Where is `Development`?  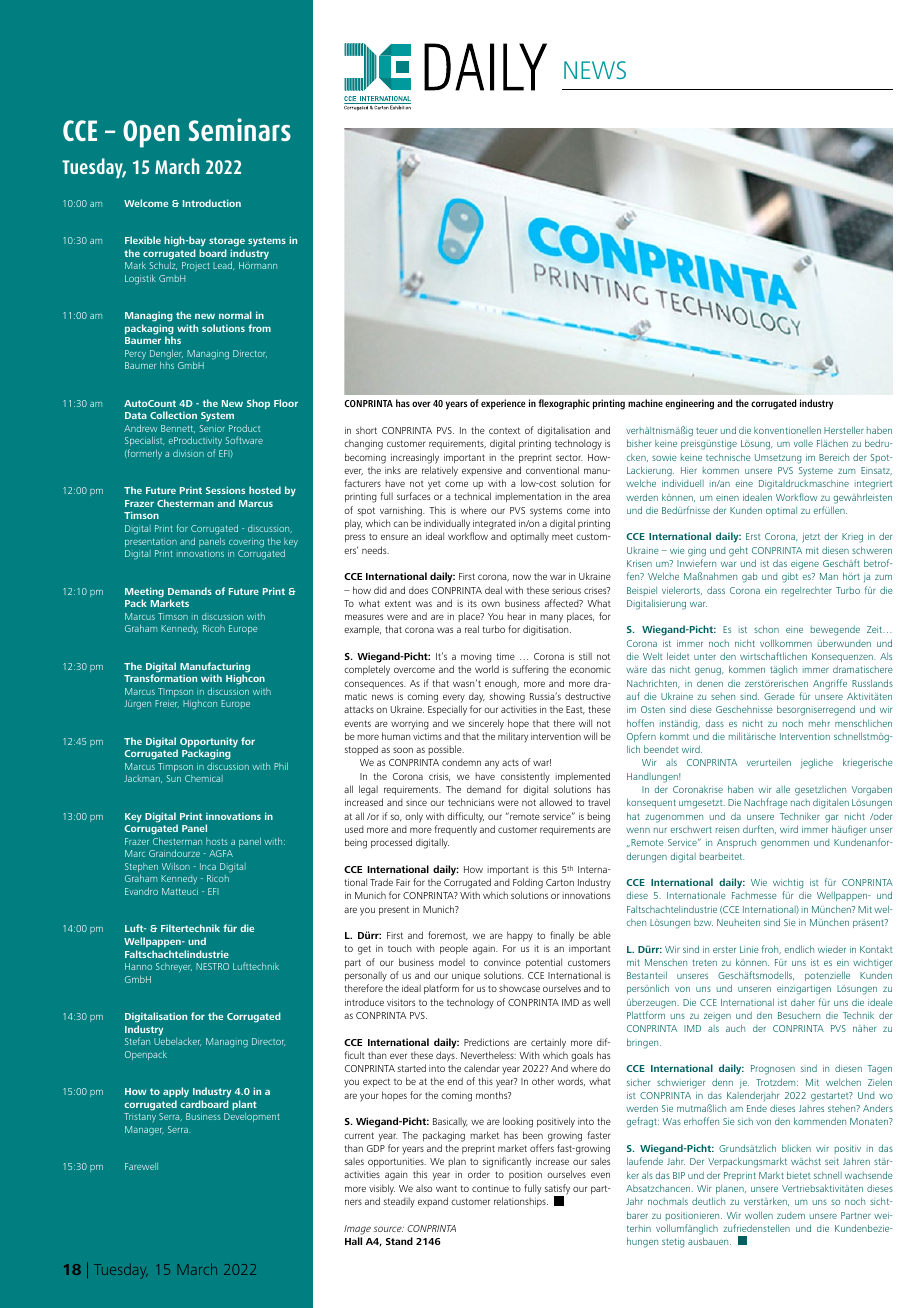 Development is located at coordinates (252, 1117).
